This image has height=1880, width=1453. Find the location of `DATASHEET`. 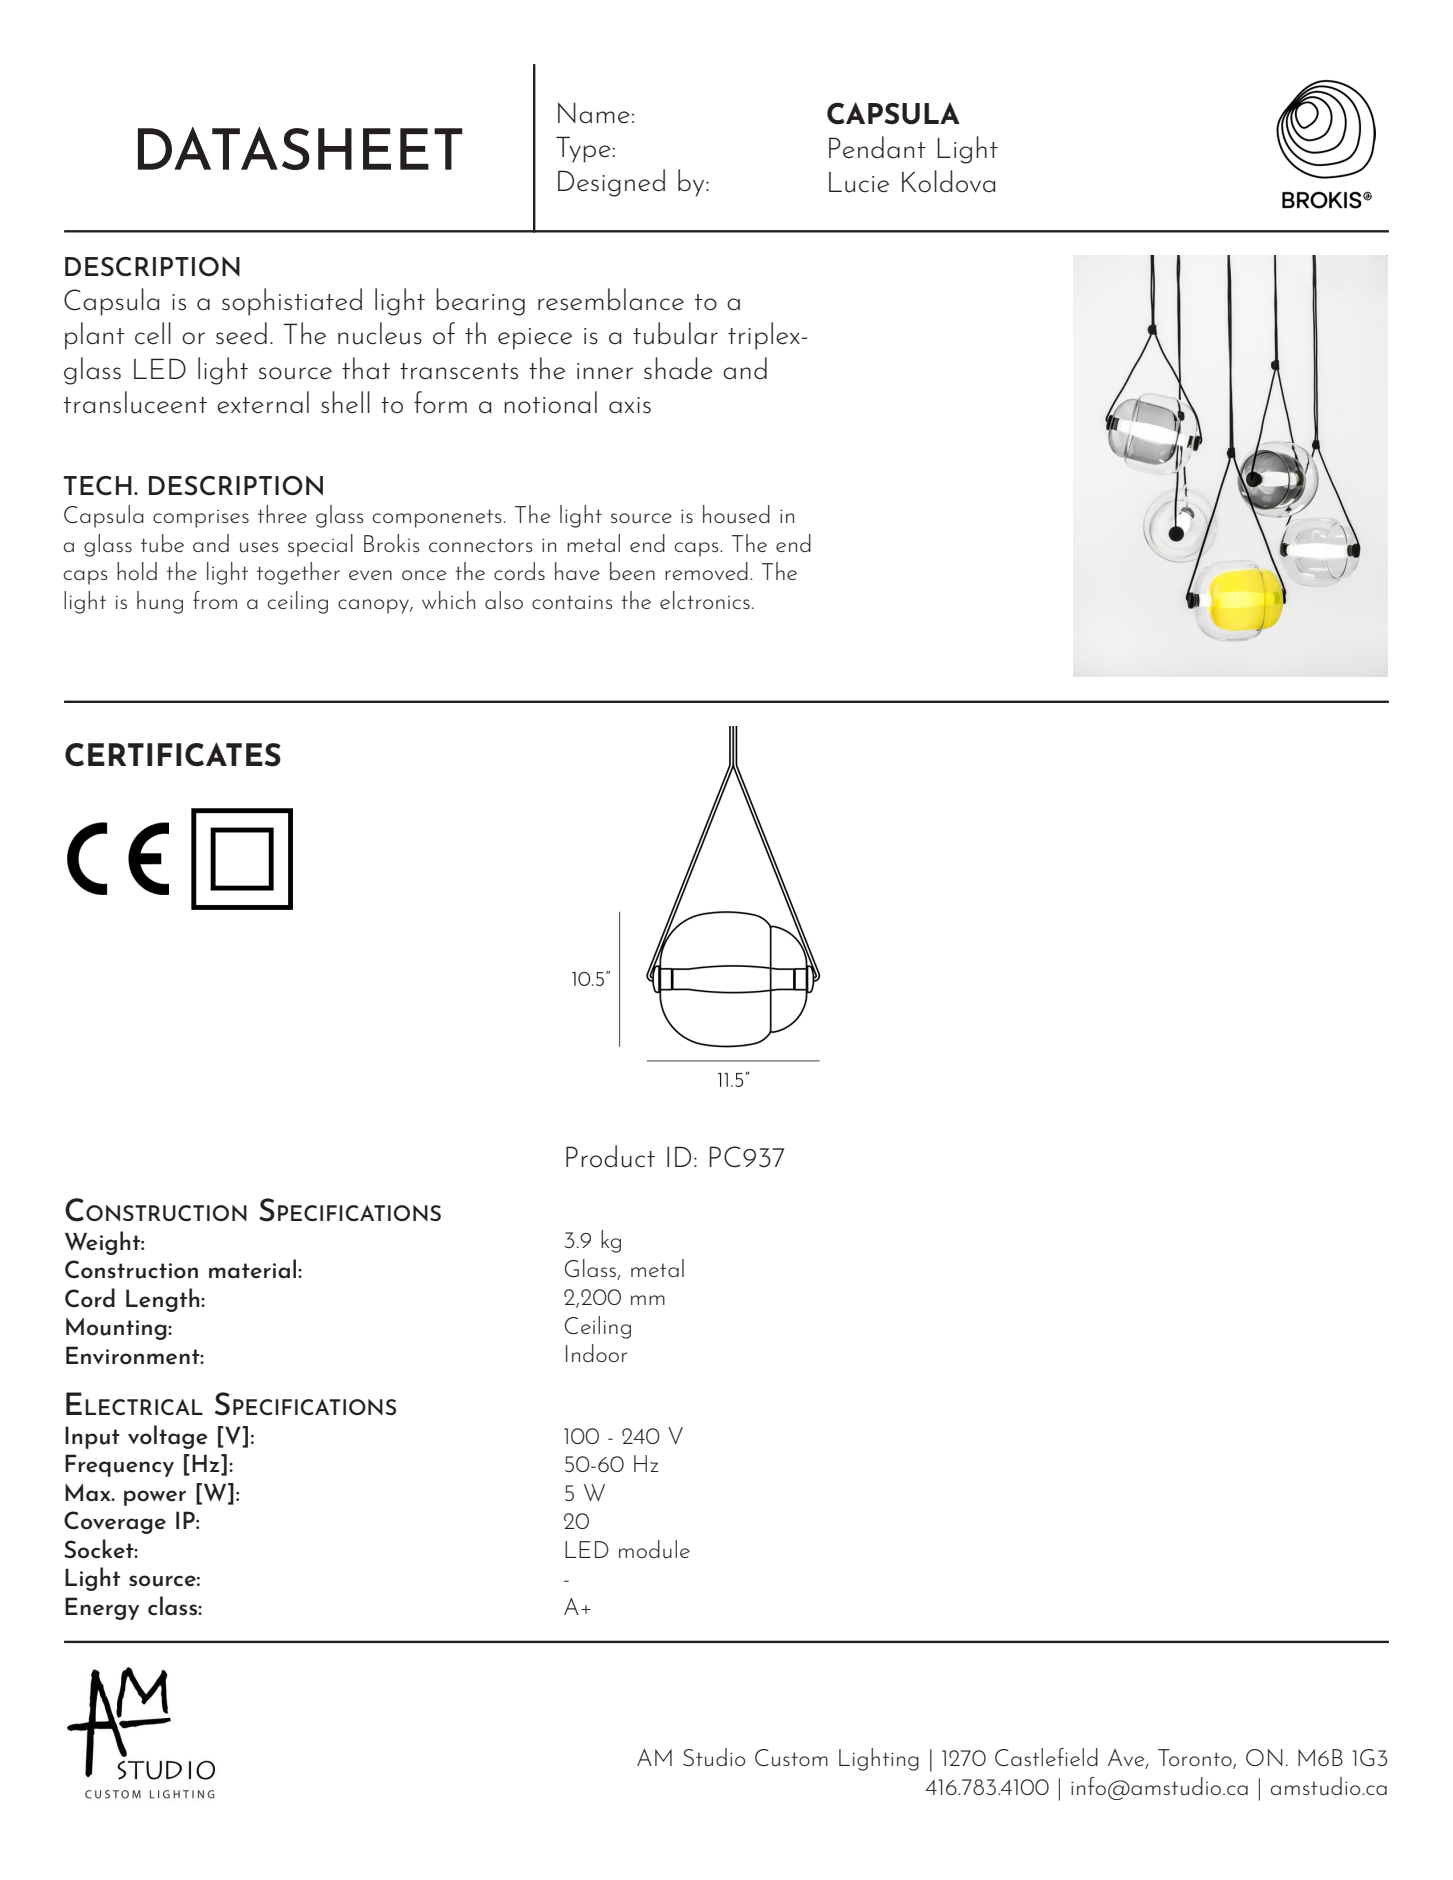

DATASHEET is located at coordinates (300, 148).
